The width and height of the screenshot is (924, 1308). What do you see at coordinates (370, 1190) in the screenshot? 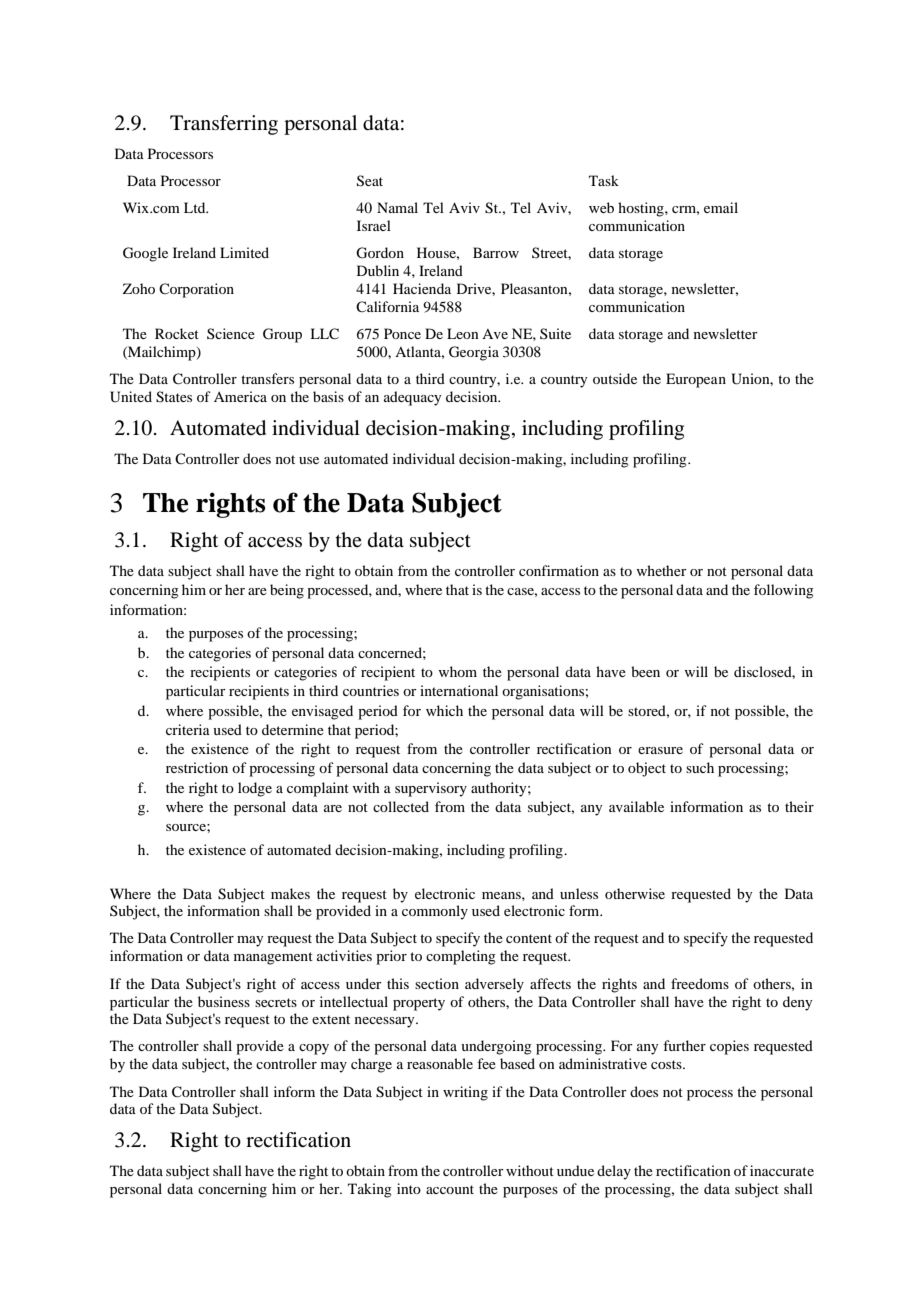
I see `Taking` at bounding box center [370, 1190].
